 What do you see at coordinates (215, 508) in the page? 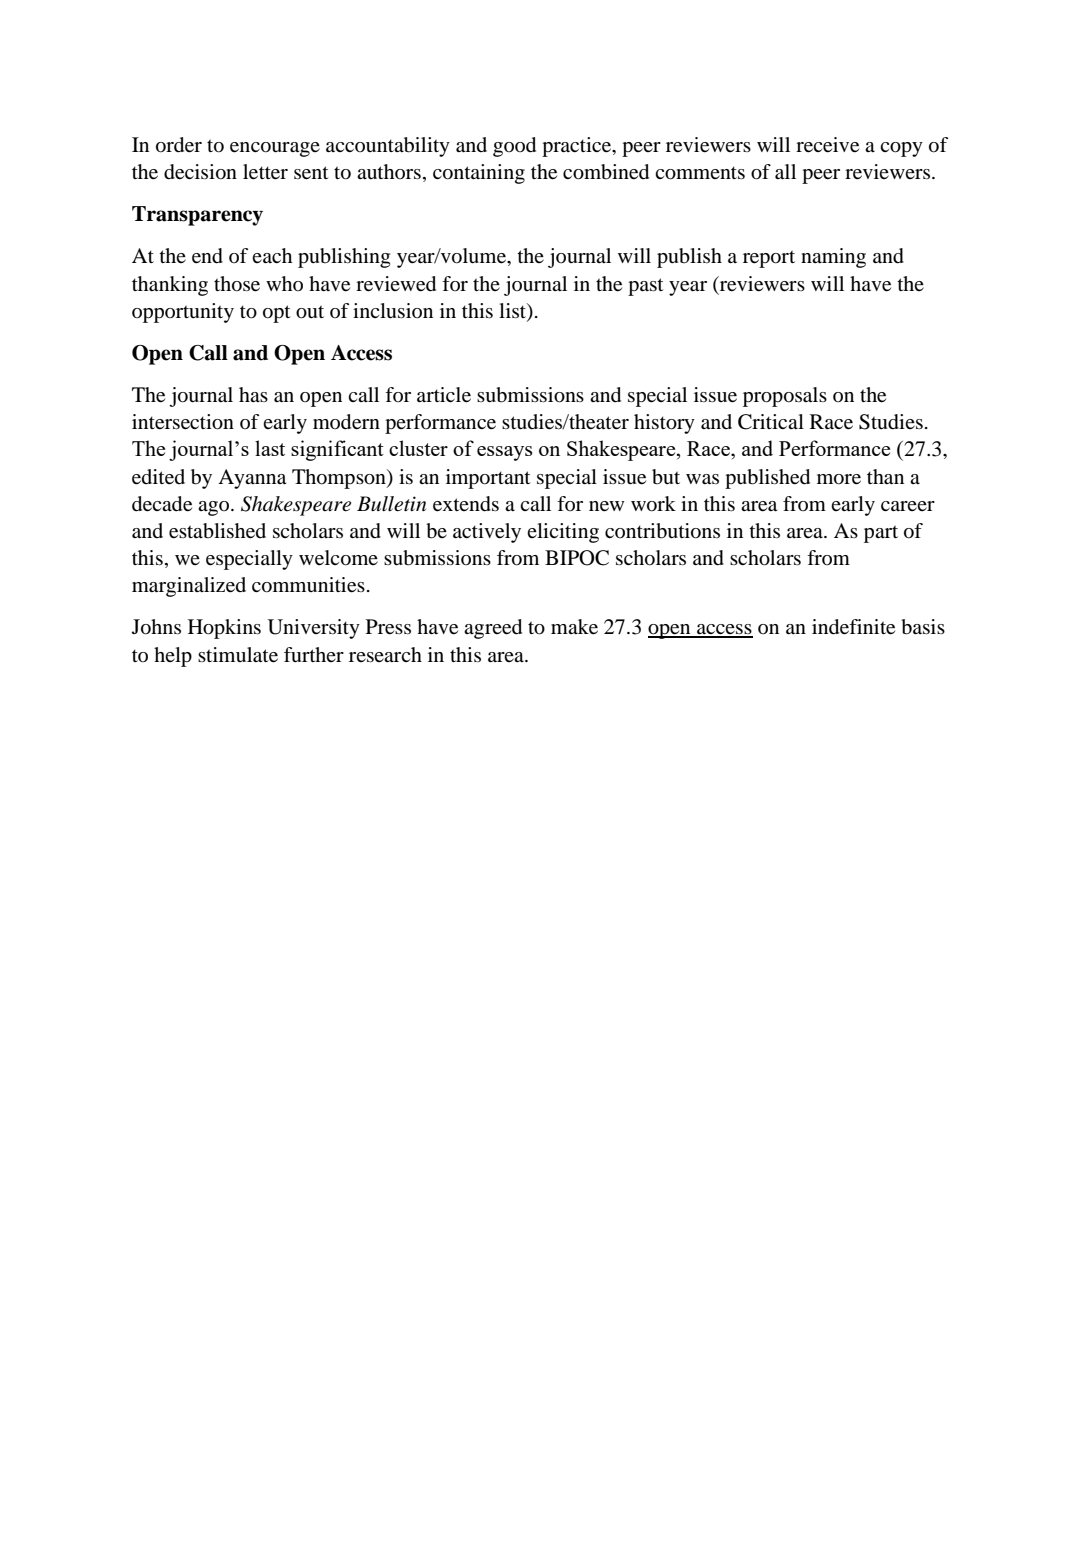
I see `ago` at bounding box center [215, 508].
